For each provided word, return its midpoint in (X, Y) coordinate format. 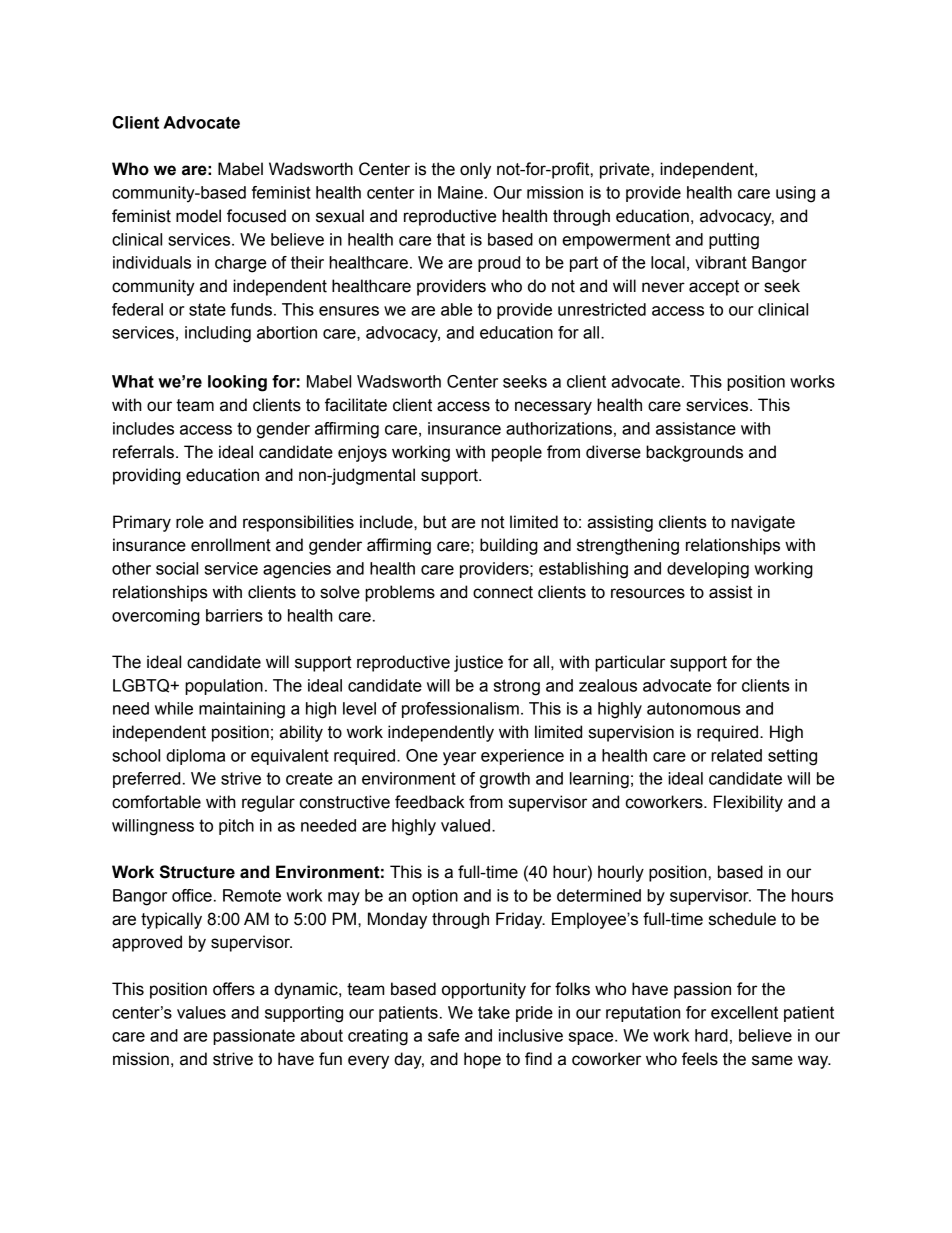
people (517, 453)
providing (147, 476)
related (736, 755)
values (201, 1012)
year (459, 759)
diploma (195, 757)
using (795, 194)
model (198, 216)
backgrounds (694, 453)
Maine (460, 192)
